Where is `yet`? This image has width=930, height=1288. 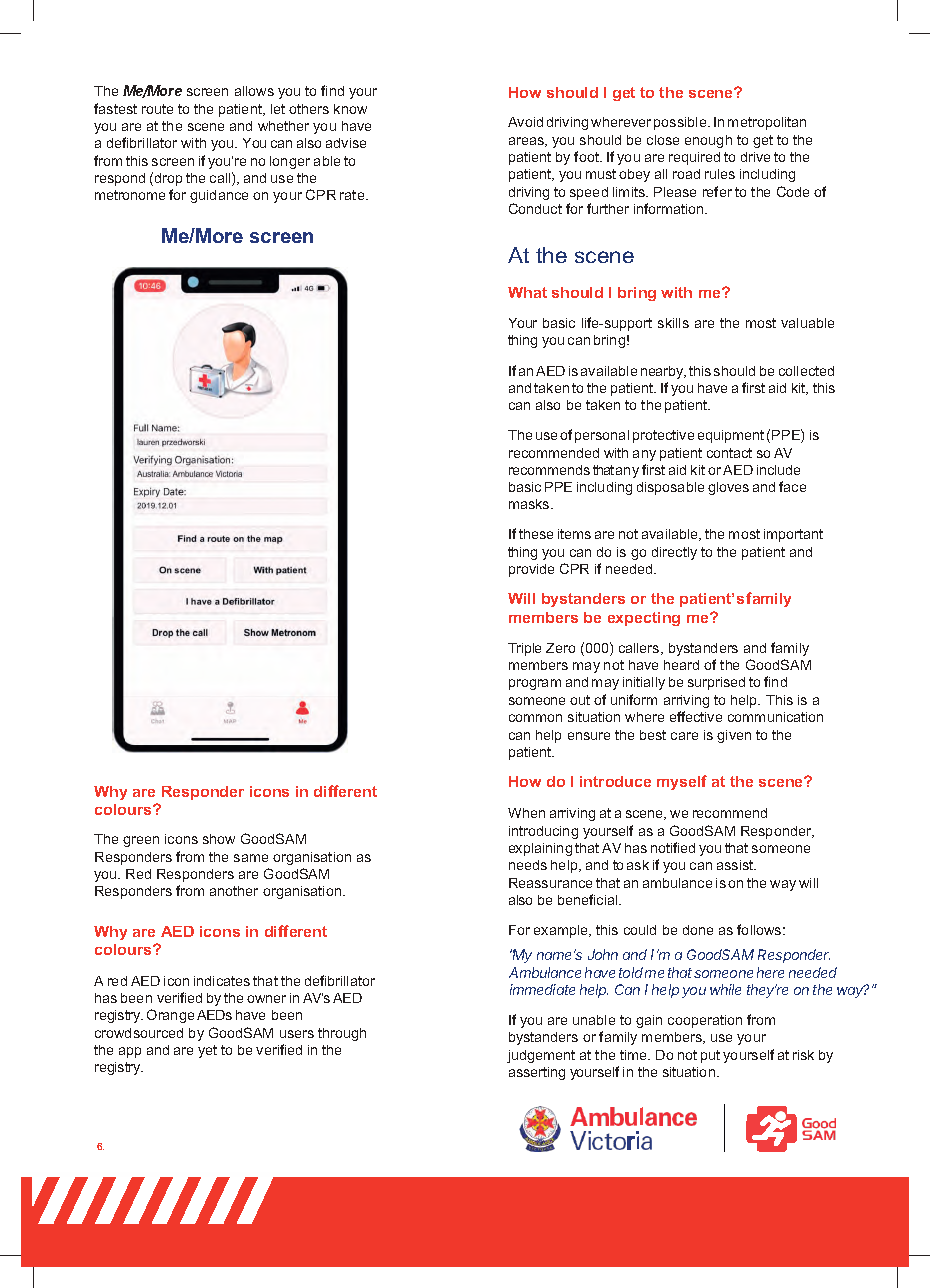
yet is located at coordinates (207, 1051).
